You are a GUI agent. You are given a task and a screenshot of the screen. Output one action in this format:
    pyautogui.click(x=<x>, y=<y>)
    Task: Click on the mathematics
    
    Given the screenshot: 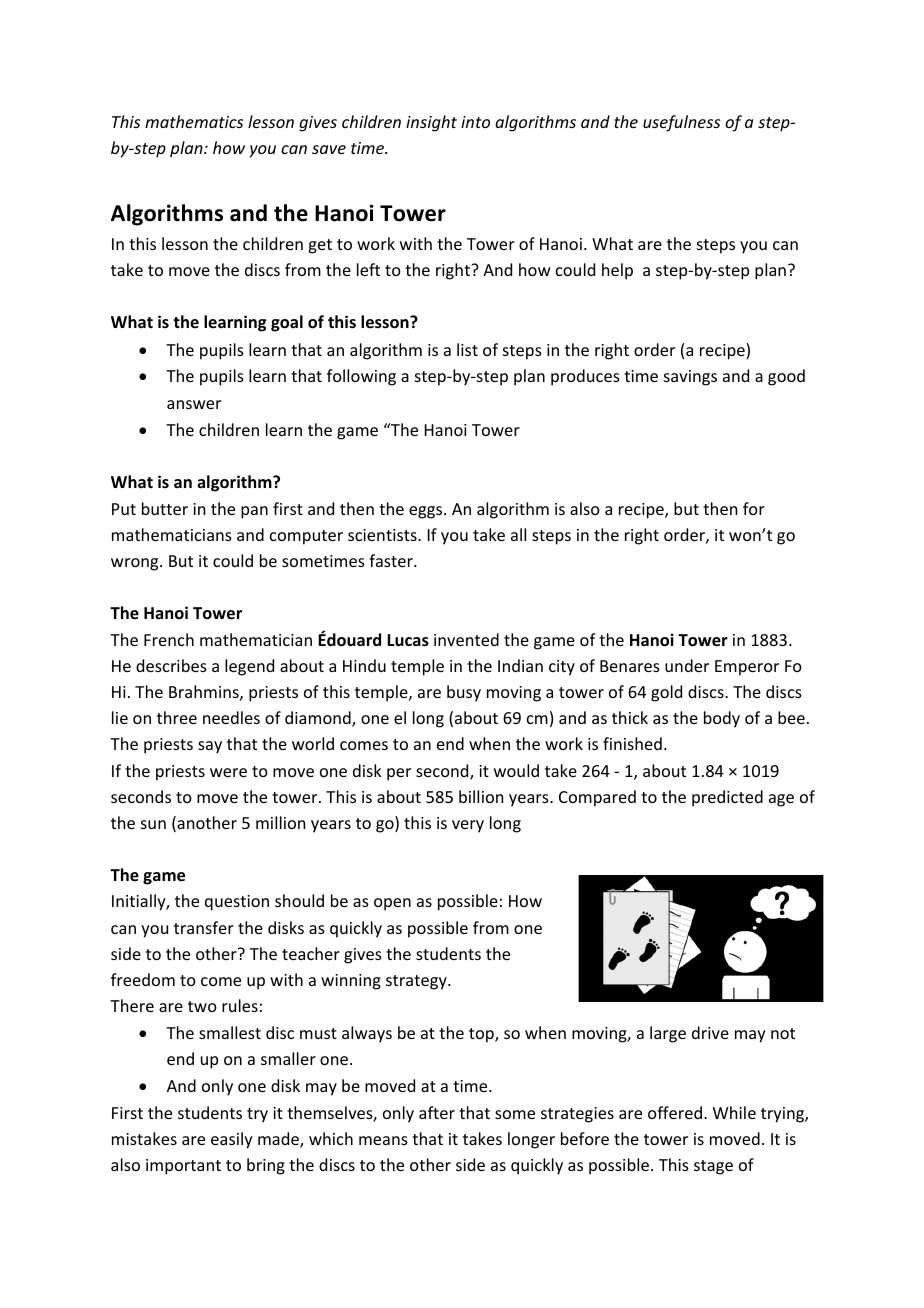 What is the action you would take?
    pyautogui.click(x=194, y=121)
